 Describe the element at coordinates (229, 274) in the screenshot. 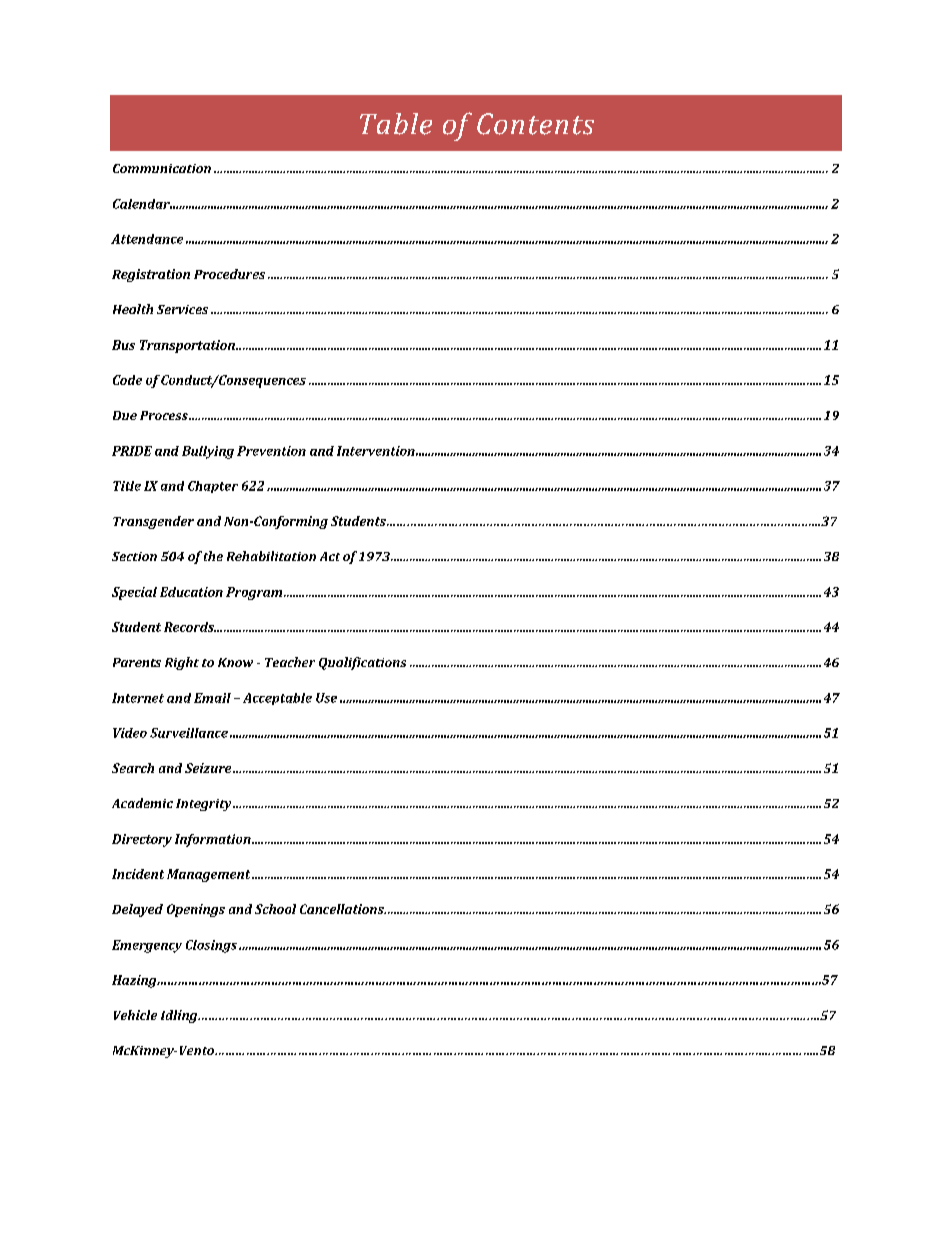

I see `Procedures` at that location.
